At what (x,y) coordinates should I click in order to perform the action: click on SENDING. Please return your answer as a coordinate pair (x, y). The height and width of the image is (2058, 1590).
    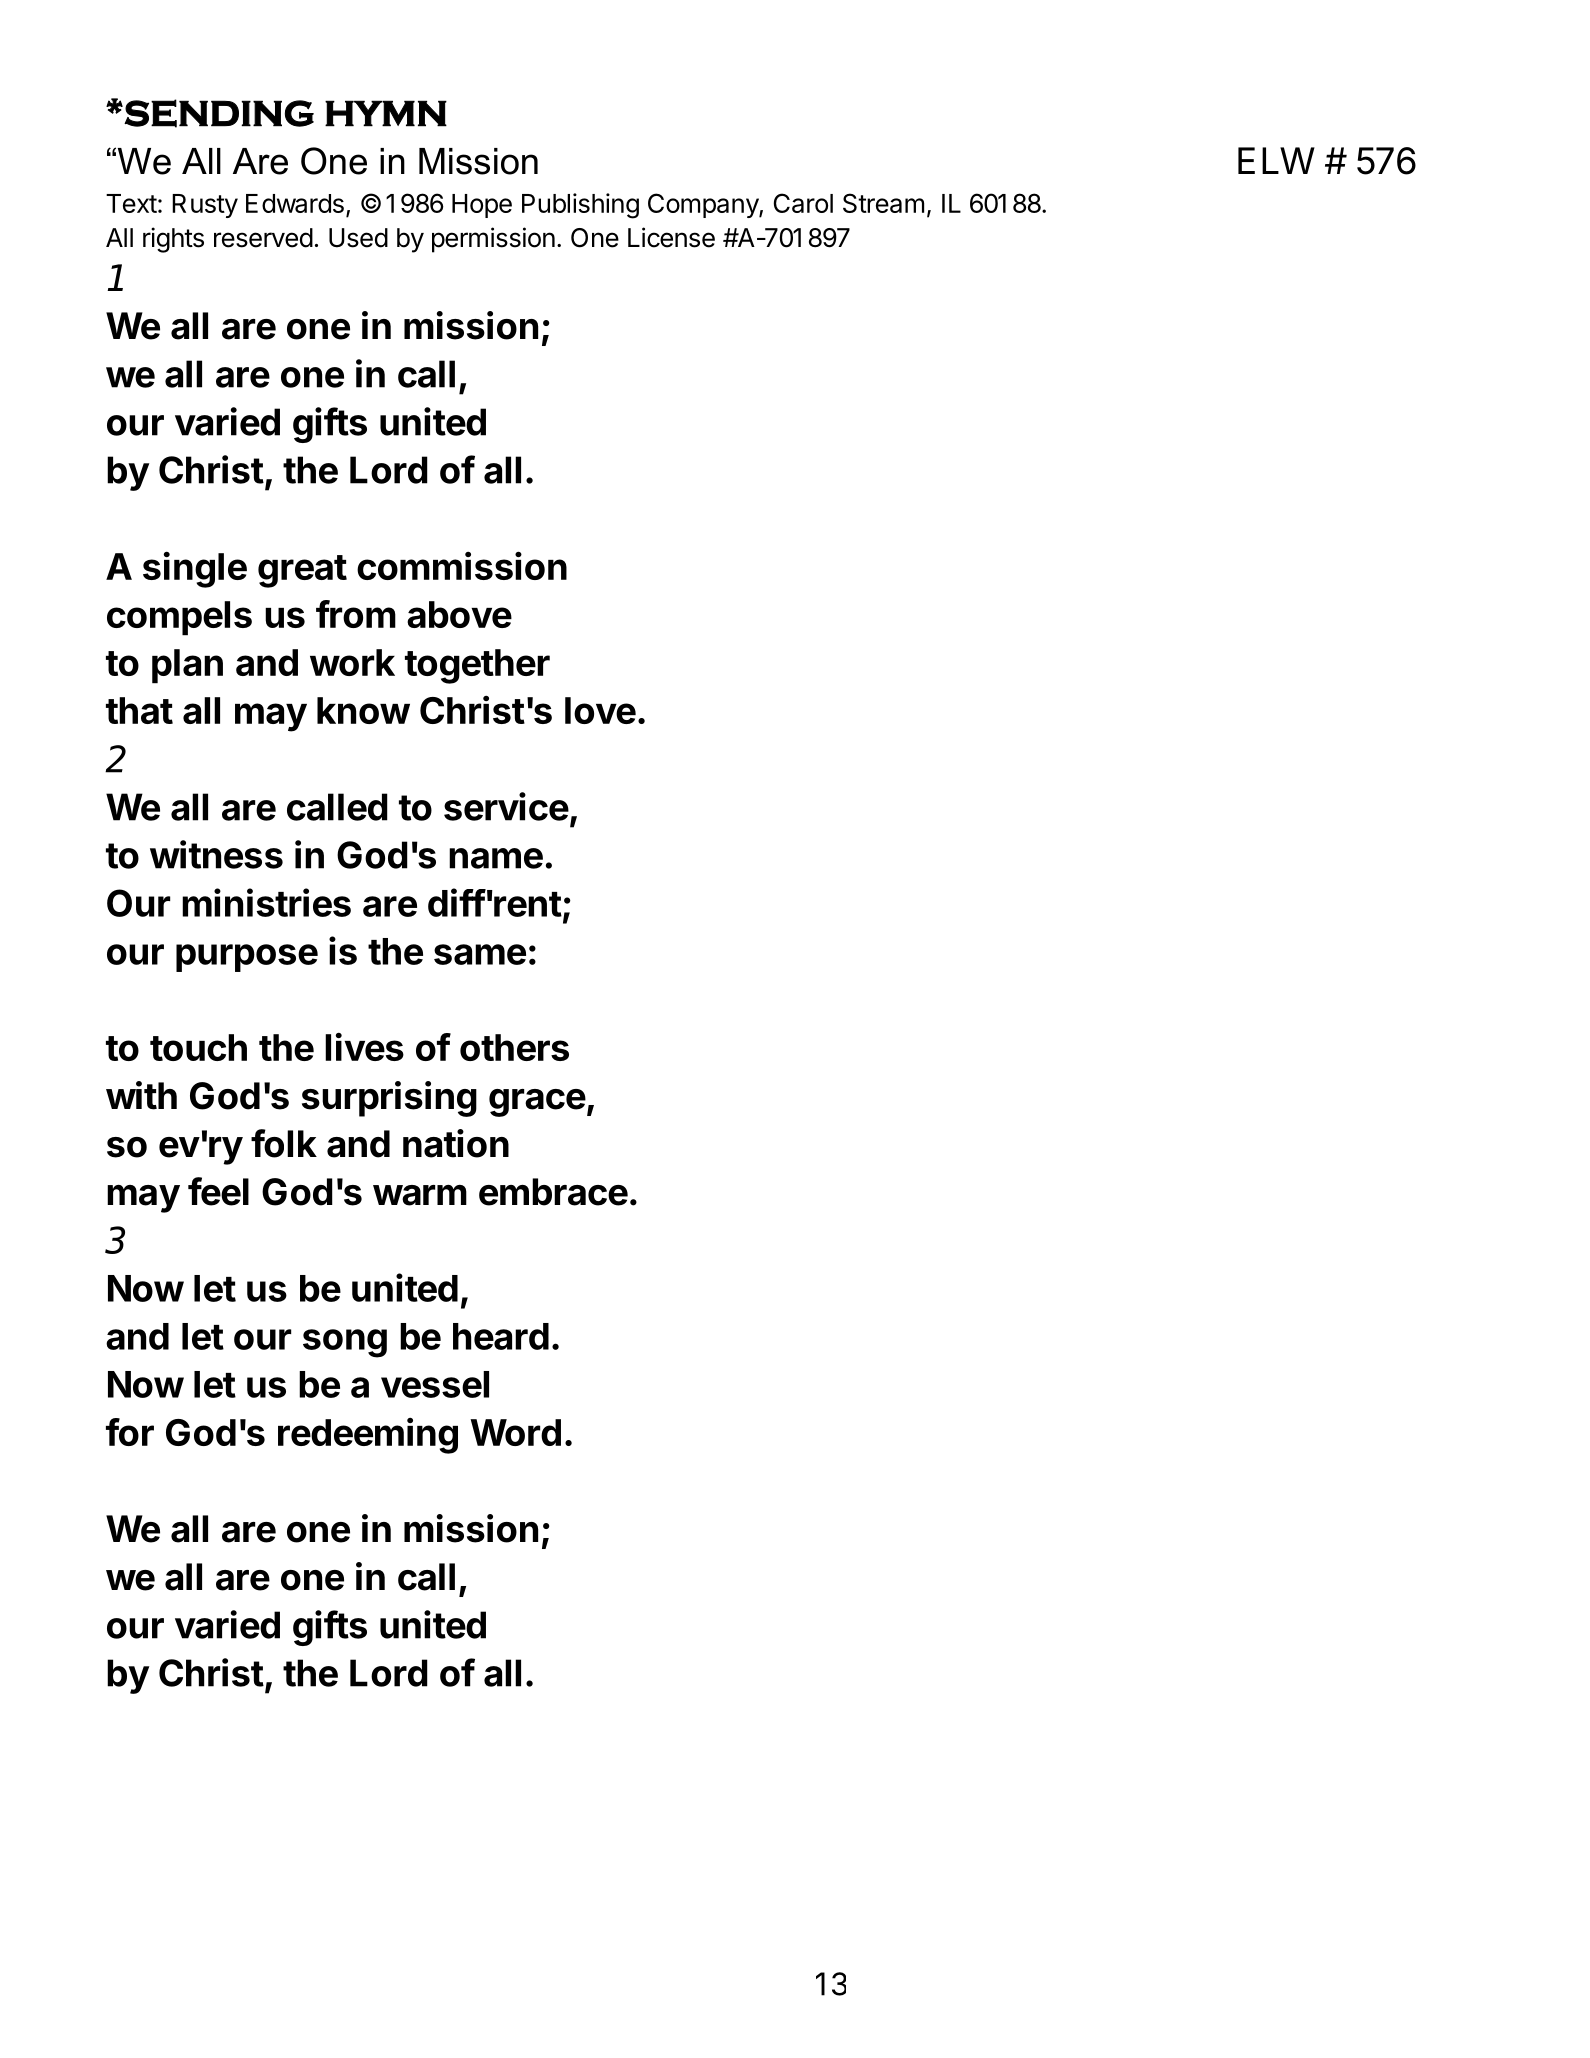
    Looking at the image, I should click on (219, 113).
